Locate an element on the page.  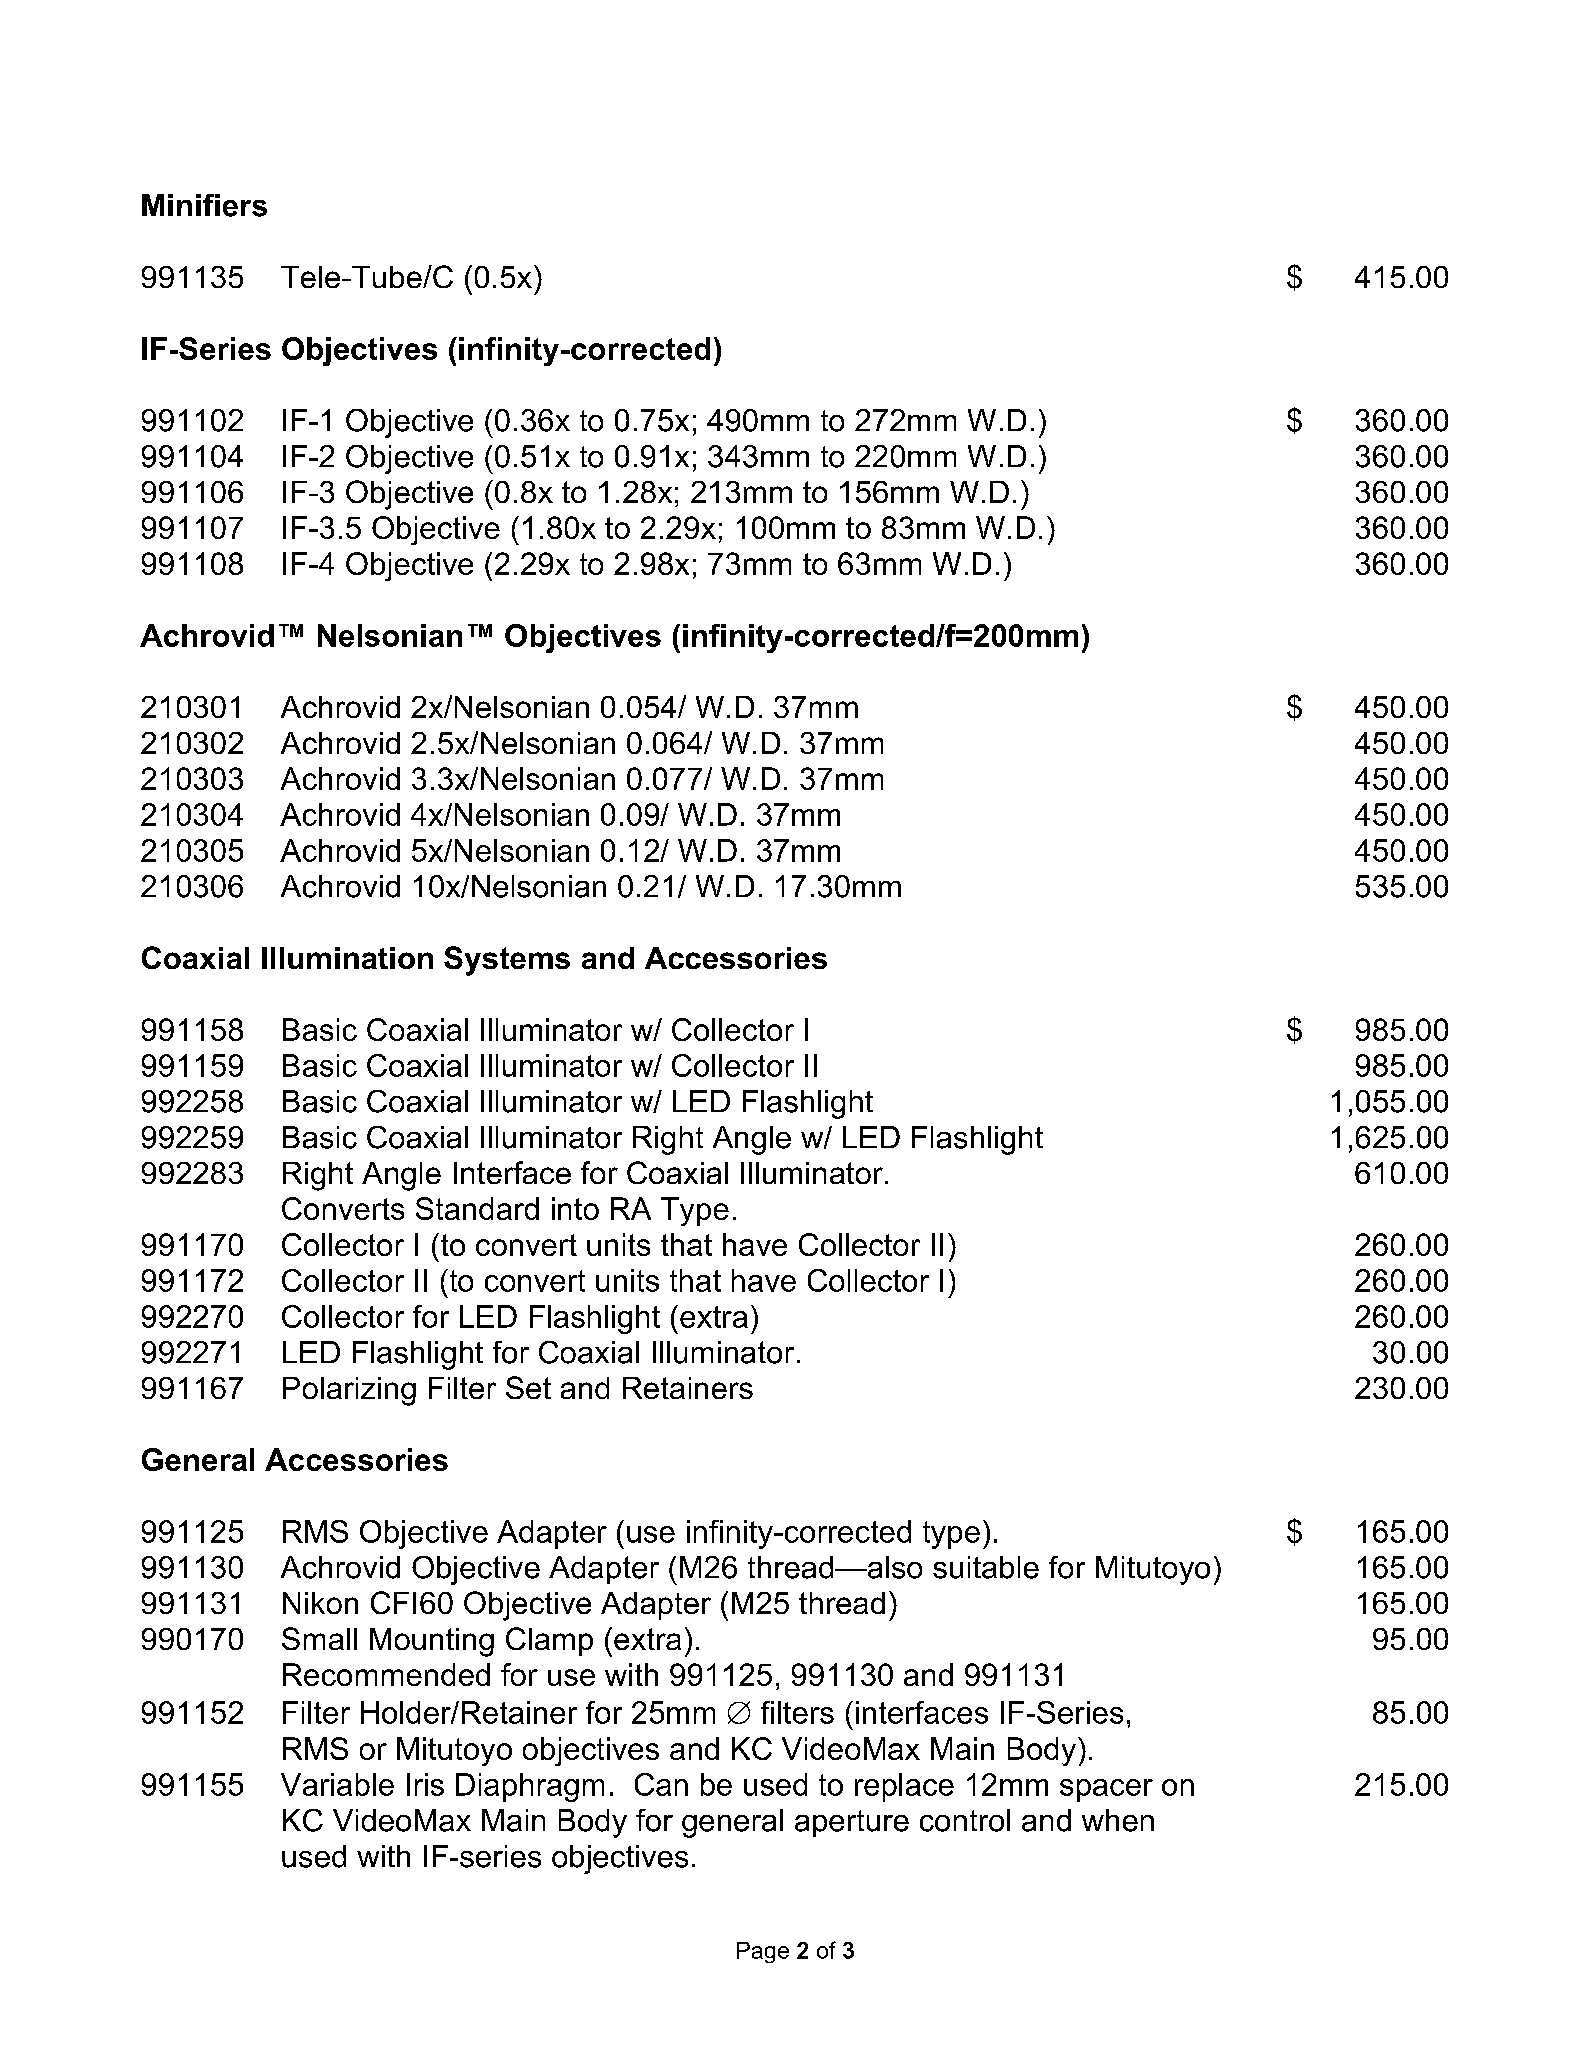
Illumination is located at coordinates (347, 958).
